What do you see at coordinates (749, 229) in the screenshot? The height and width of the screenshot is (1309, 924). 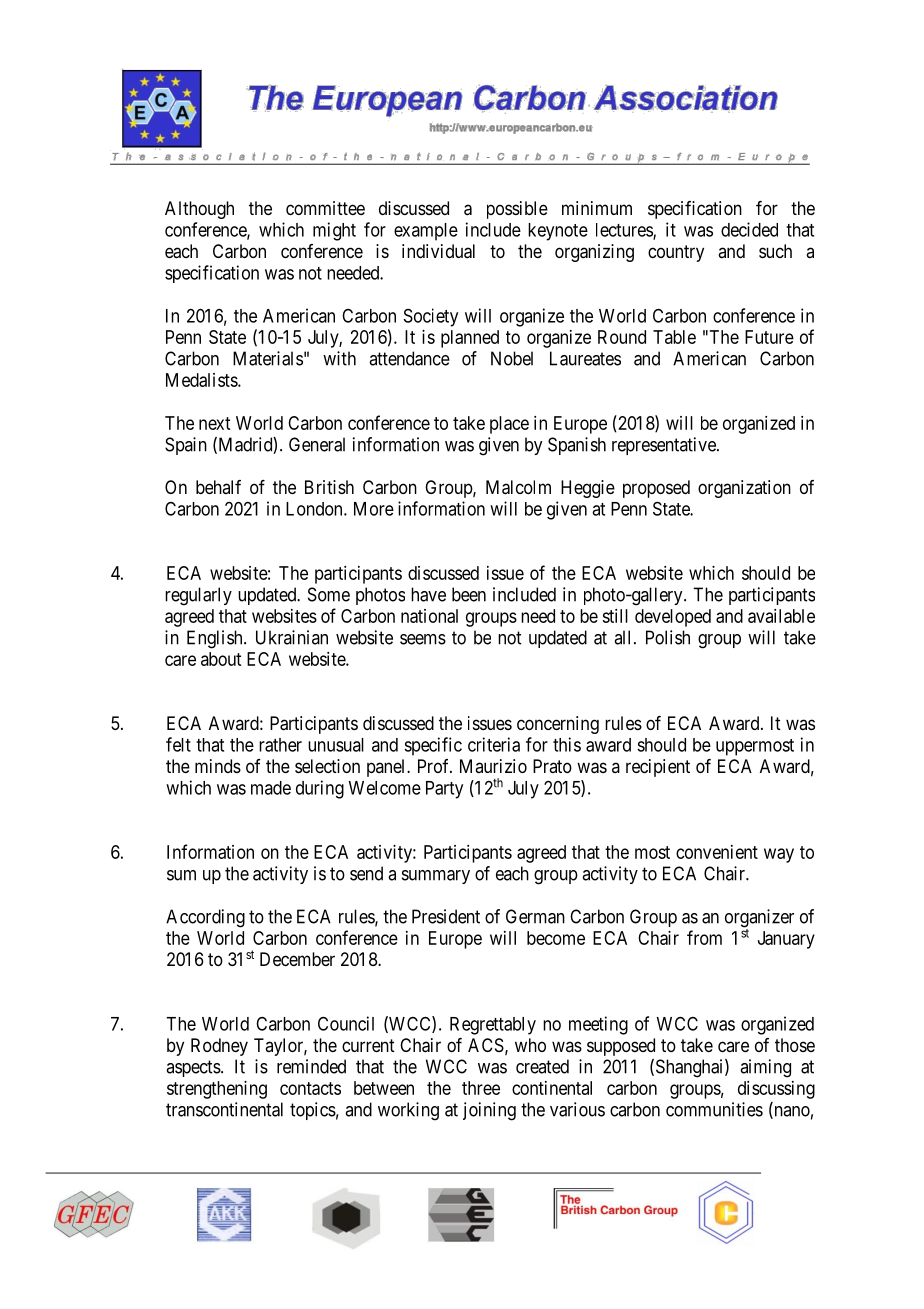 I see `decided` at bounding box center [749, 229].
